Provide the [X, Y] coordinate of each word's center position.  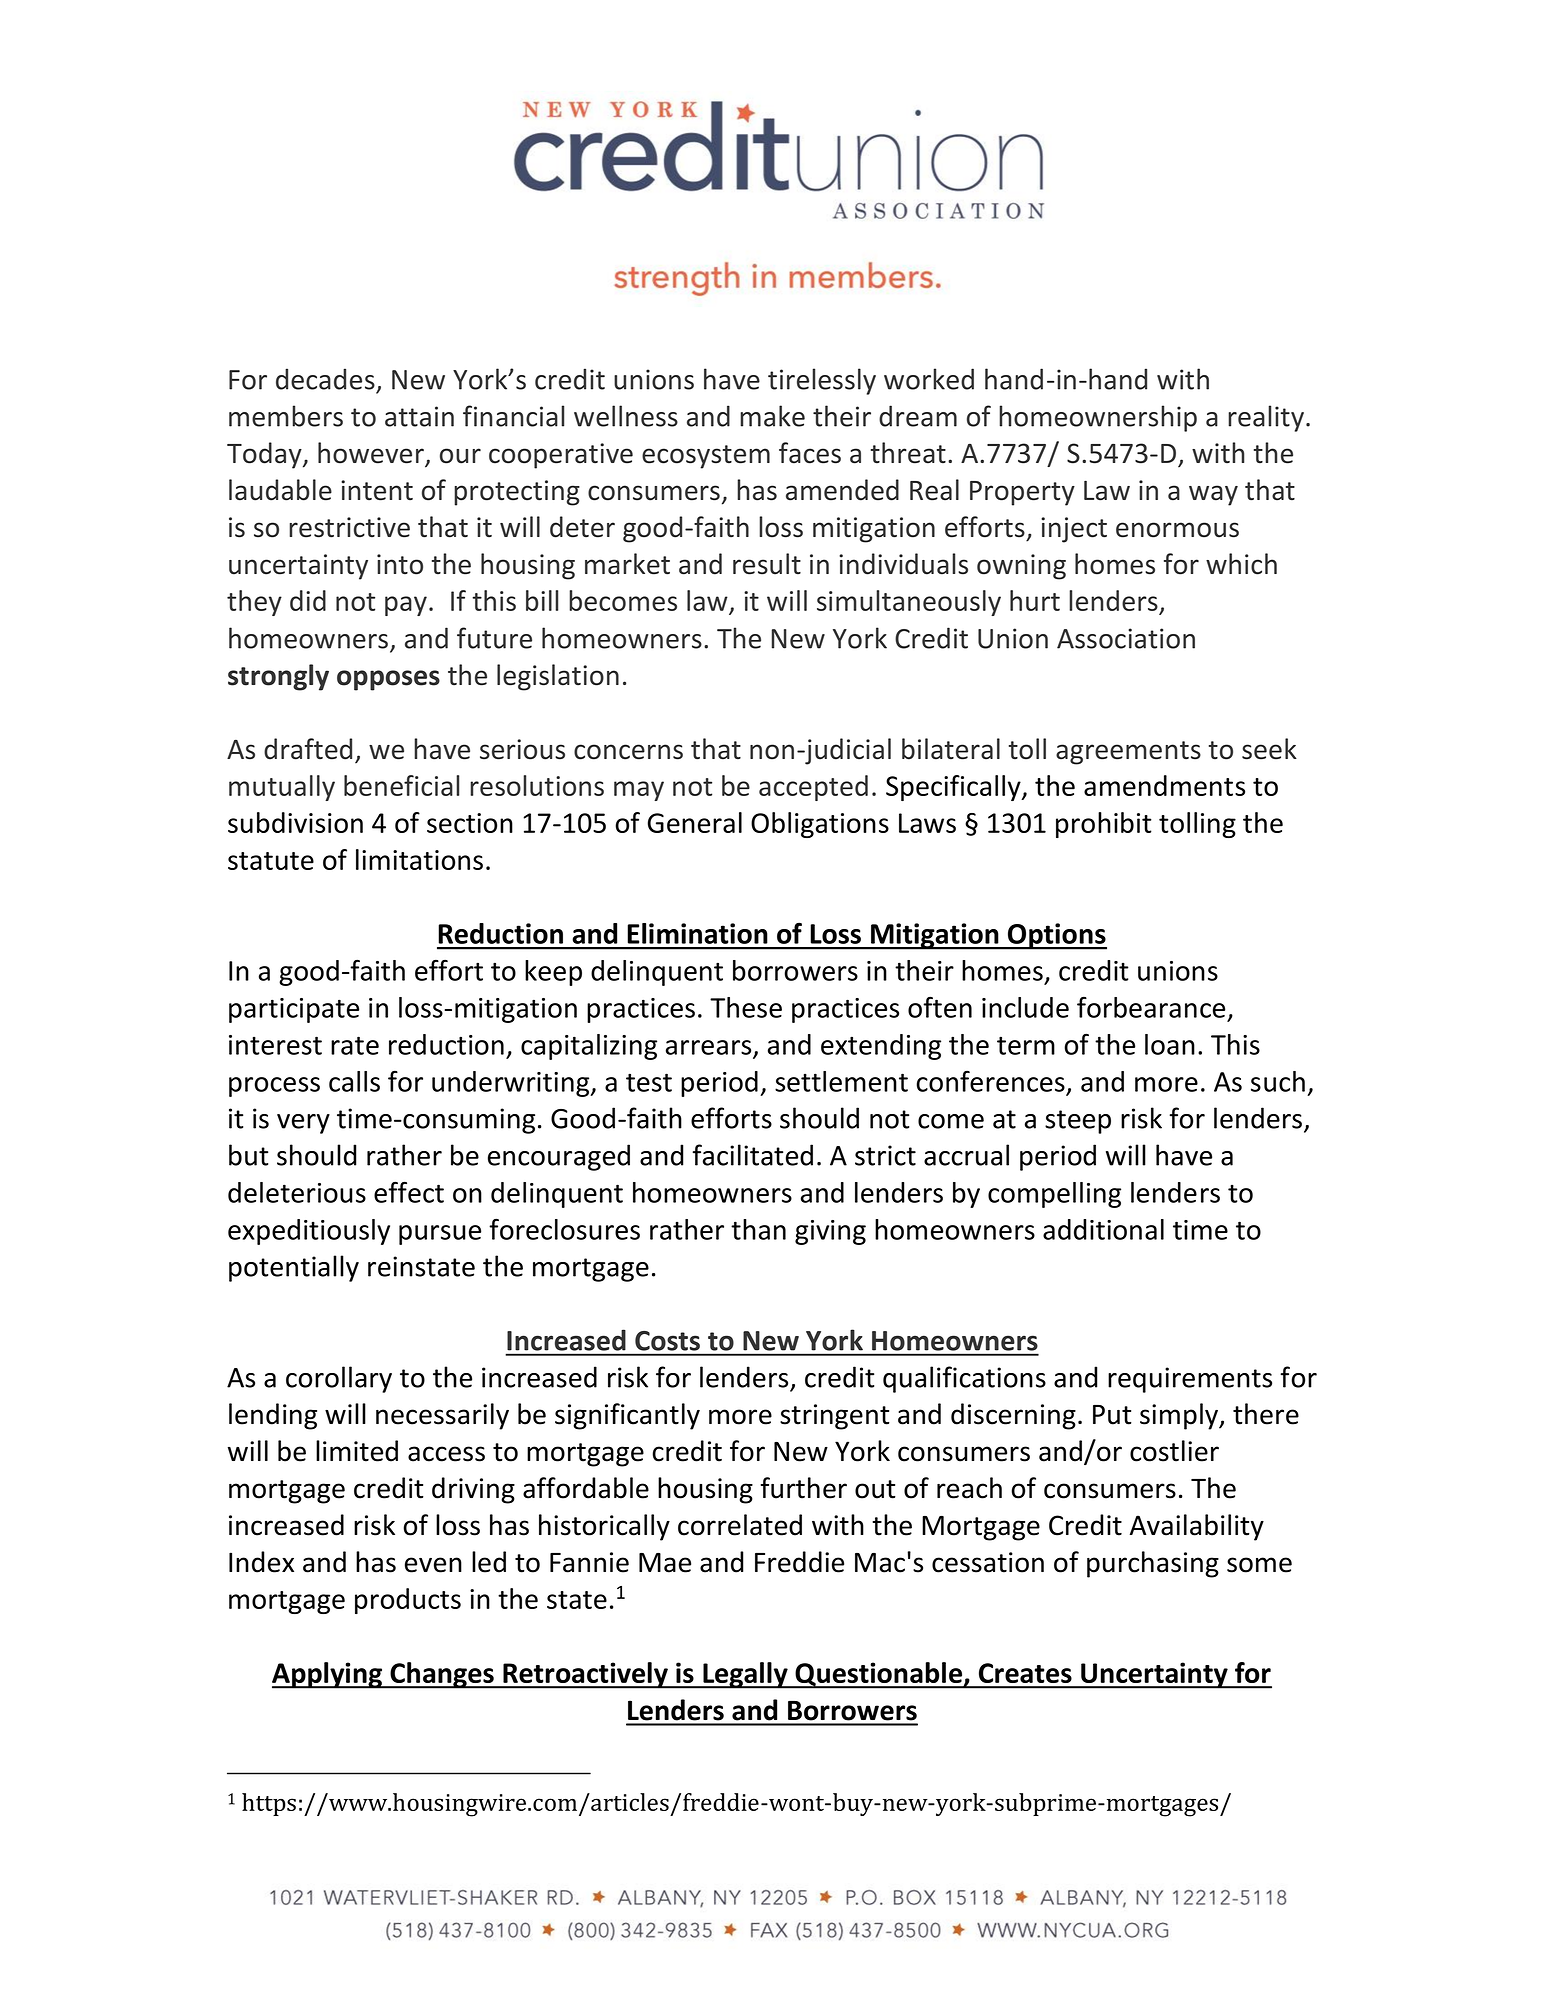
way [1213, 495]
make [772, 416]
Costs [667, 1341]
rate [355, 1045]
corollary [339, 1379]
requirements [1190, 1380]
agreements [1128, 753]
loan [1170, 1044]
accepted [813, 788]
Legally [745, 1675]
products [408, 1601]
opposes [388, 680]
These [746, 1007]
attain [419, 416]
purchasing [1153, 1564]
